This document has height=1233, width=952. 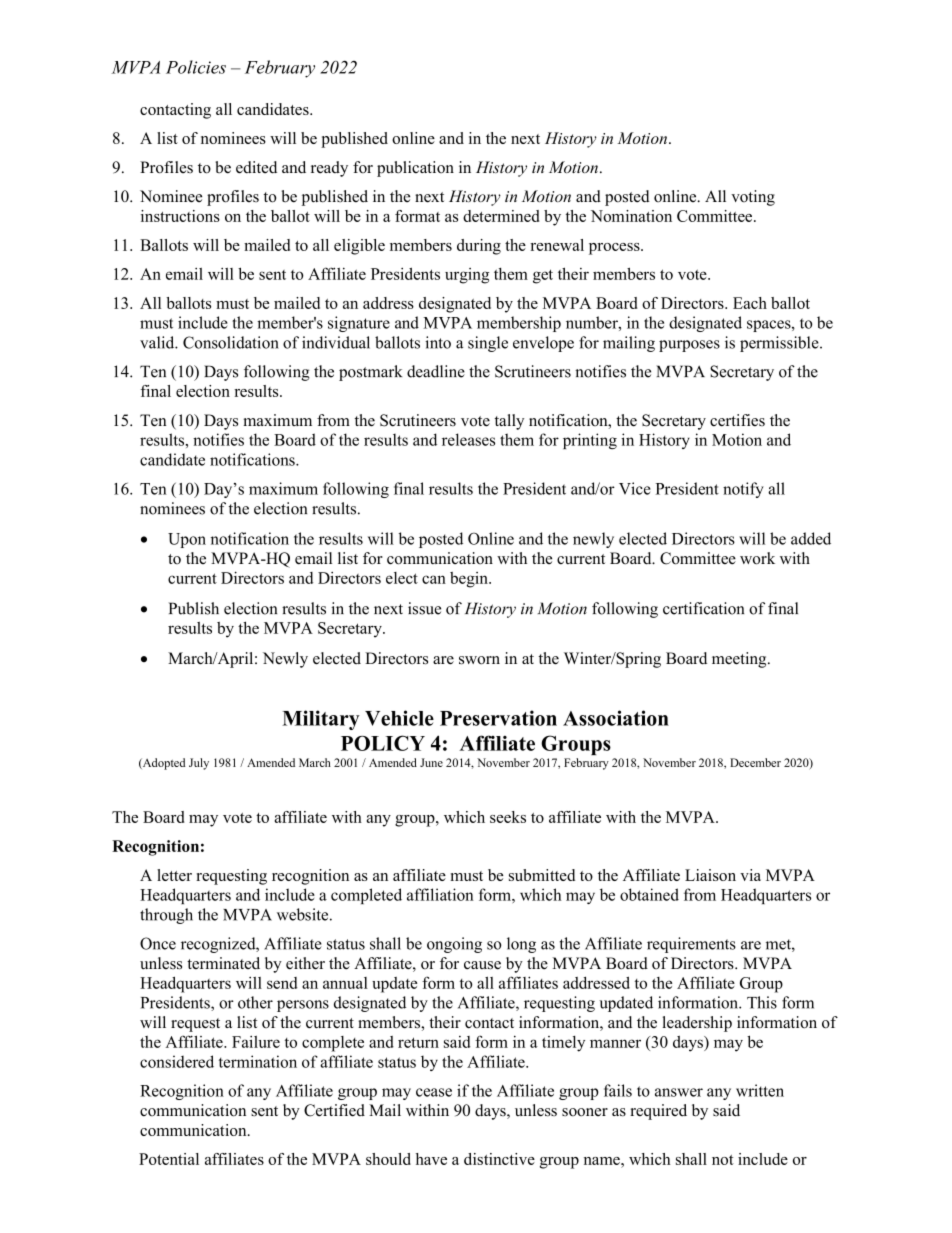 I want to click on publication, so click(x=415, y=169).
